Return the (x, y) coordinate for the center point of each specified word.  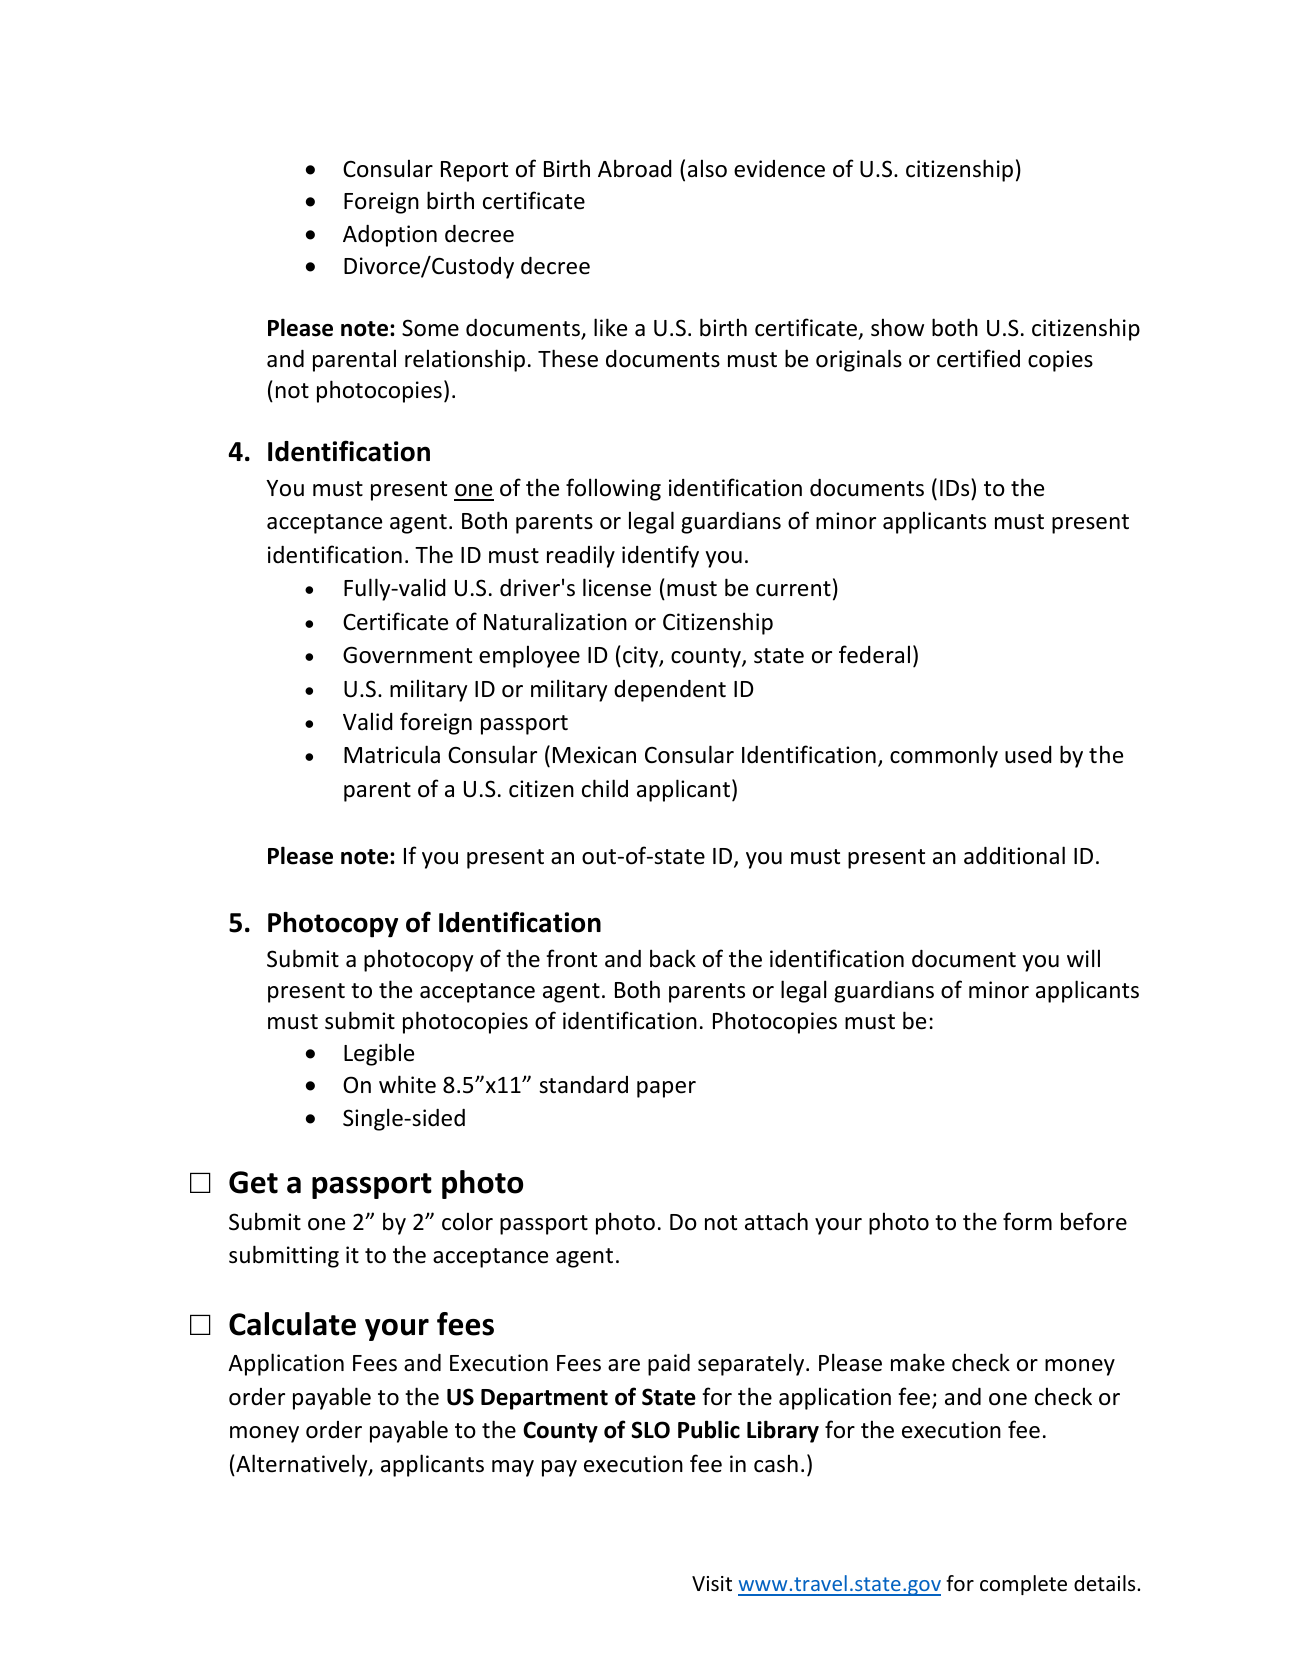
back (673, 958)
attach (776, 1221)
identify (660, 556)
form (1027, 1221)
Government (407, 655)
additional (1014, 855)
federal (874, 654)
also (707, 168)
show (897, 327)
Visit (712, 1584)
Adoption (390, 236)
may (513, 1468)
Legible (379, 1054)
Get (253, 1182)
